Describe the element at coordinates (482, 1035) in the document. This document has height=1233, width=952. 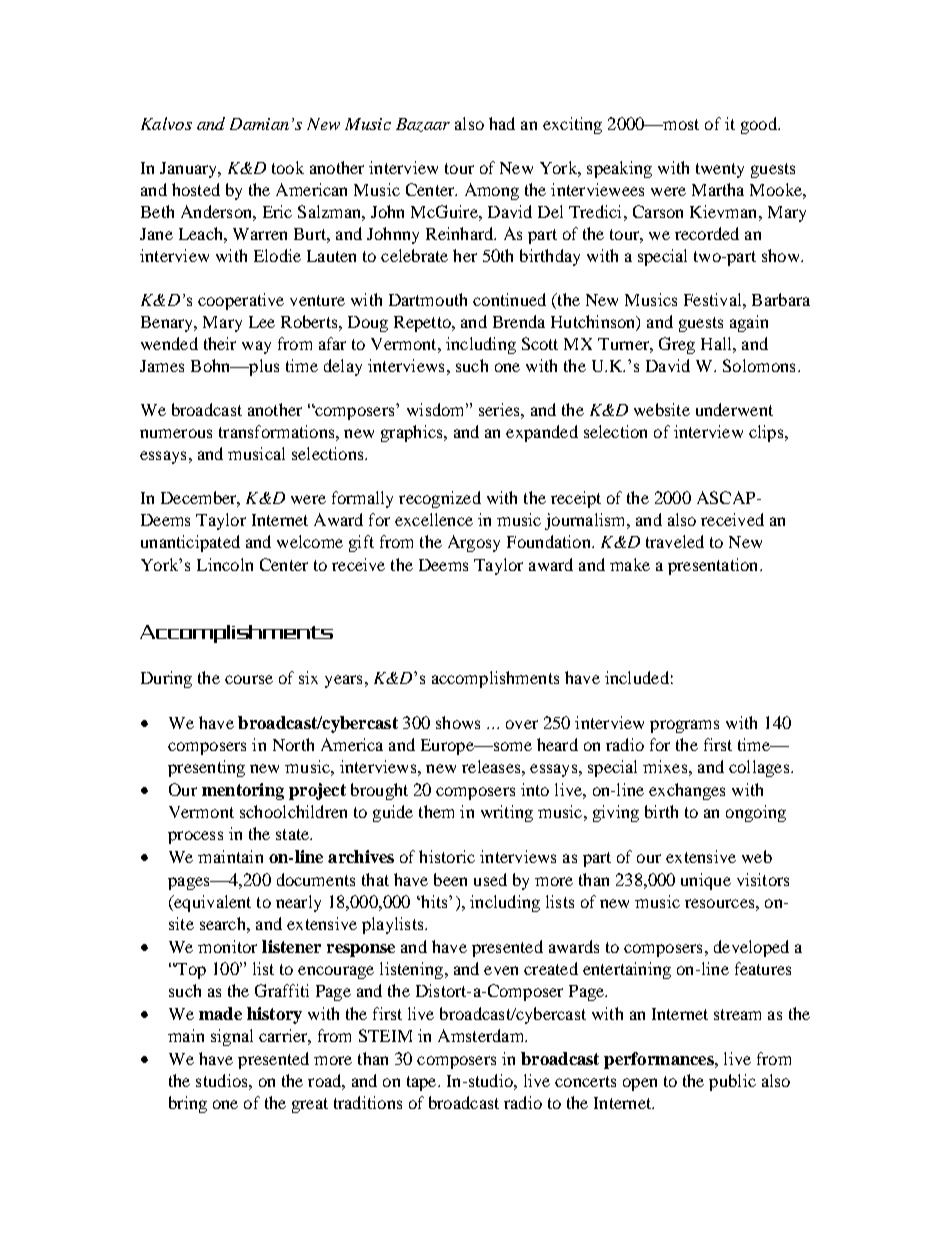
I see `Amsterdam` at that location.
